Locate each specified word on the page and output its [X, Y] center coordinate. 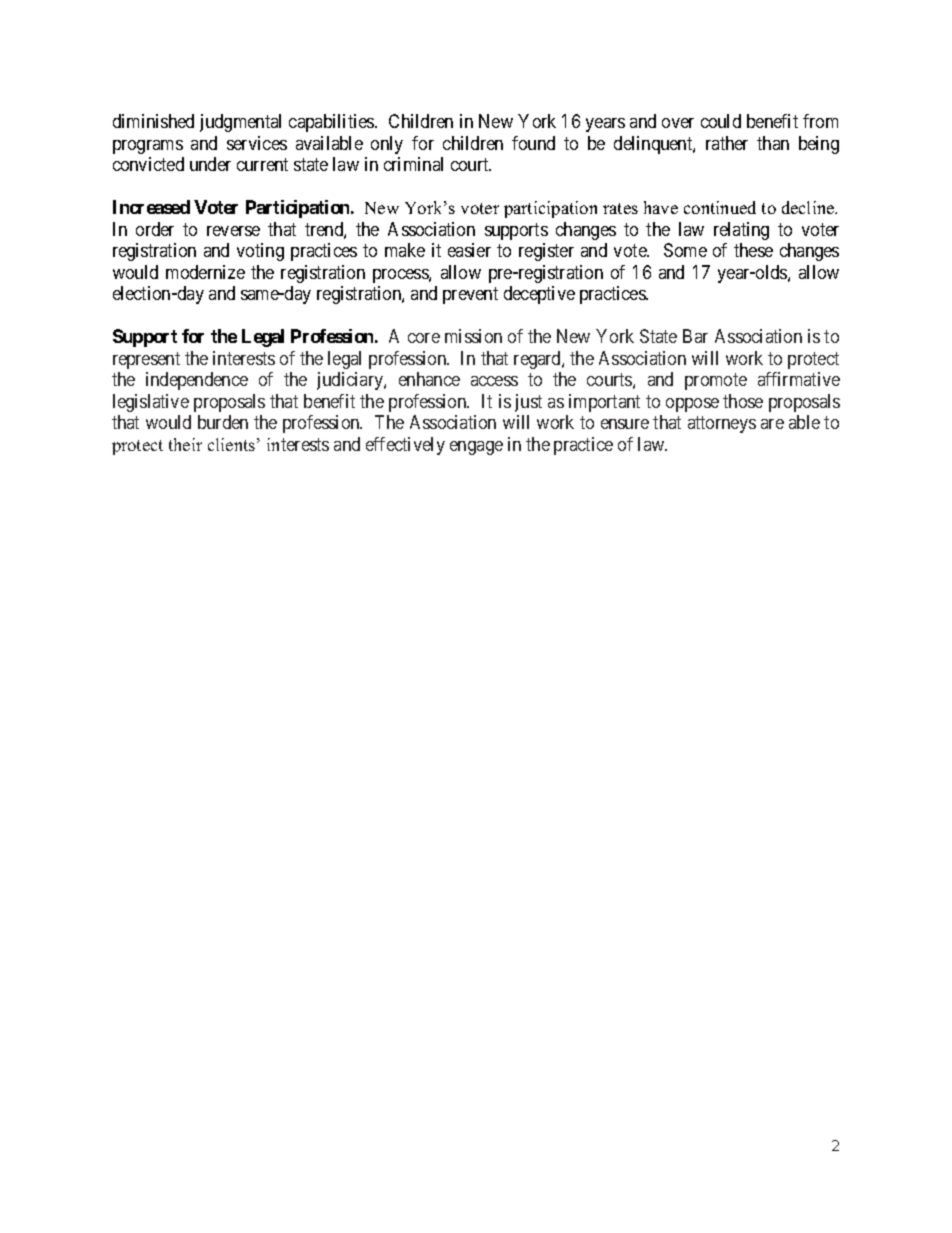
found [533, 143]
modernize [205, 272]
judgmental [240, 123]
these [753, 250]
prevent [470, 296]
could [721, 121]
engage [476, 448]
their [185, 444]
